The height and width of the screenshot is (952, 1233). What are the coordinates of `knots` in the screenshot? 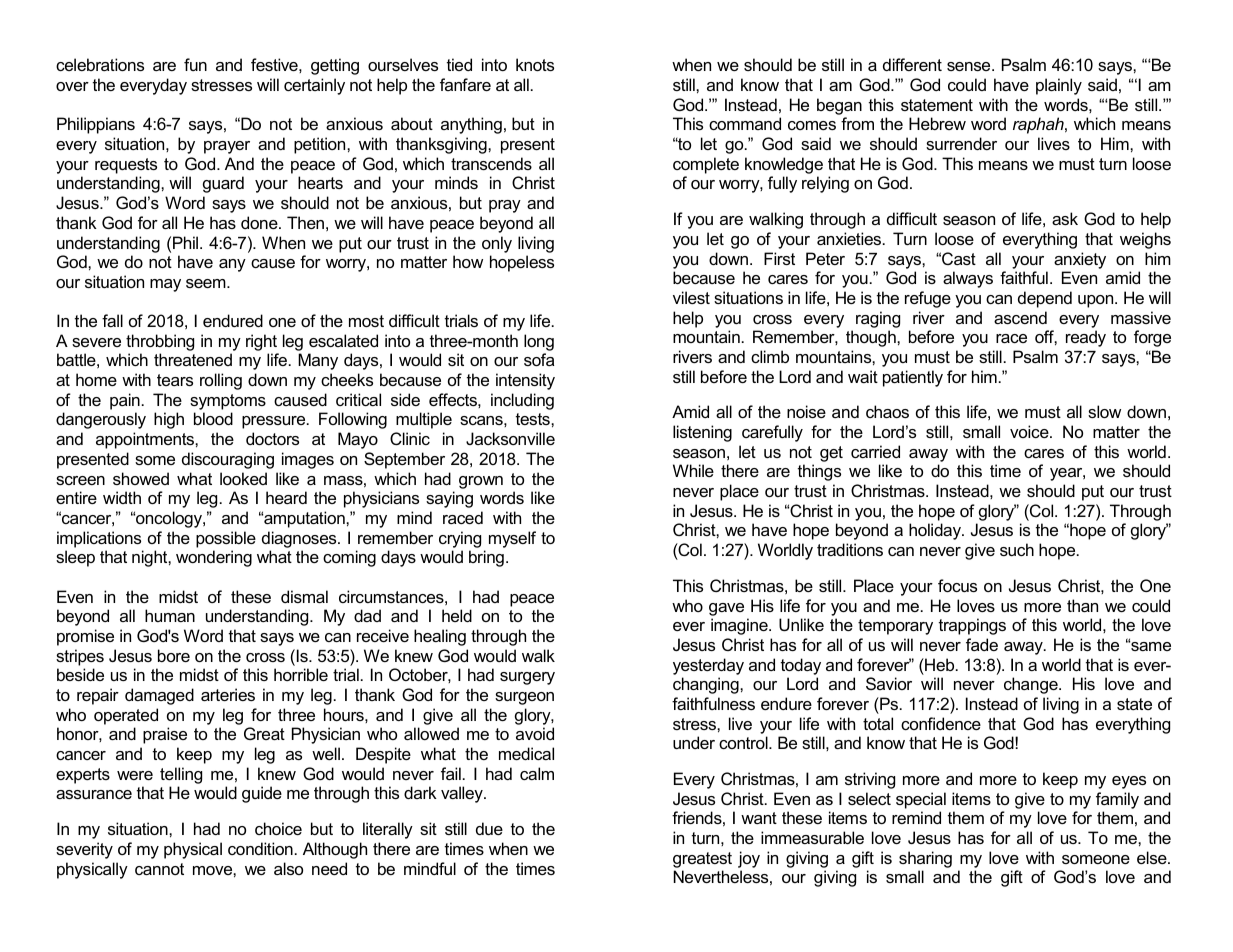 It's located at (535, 64).
